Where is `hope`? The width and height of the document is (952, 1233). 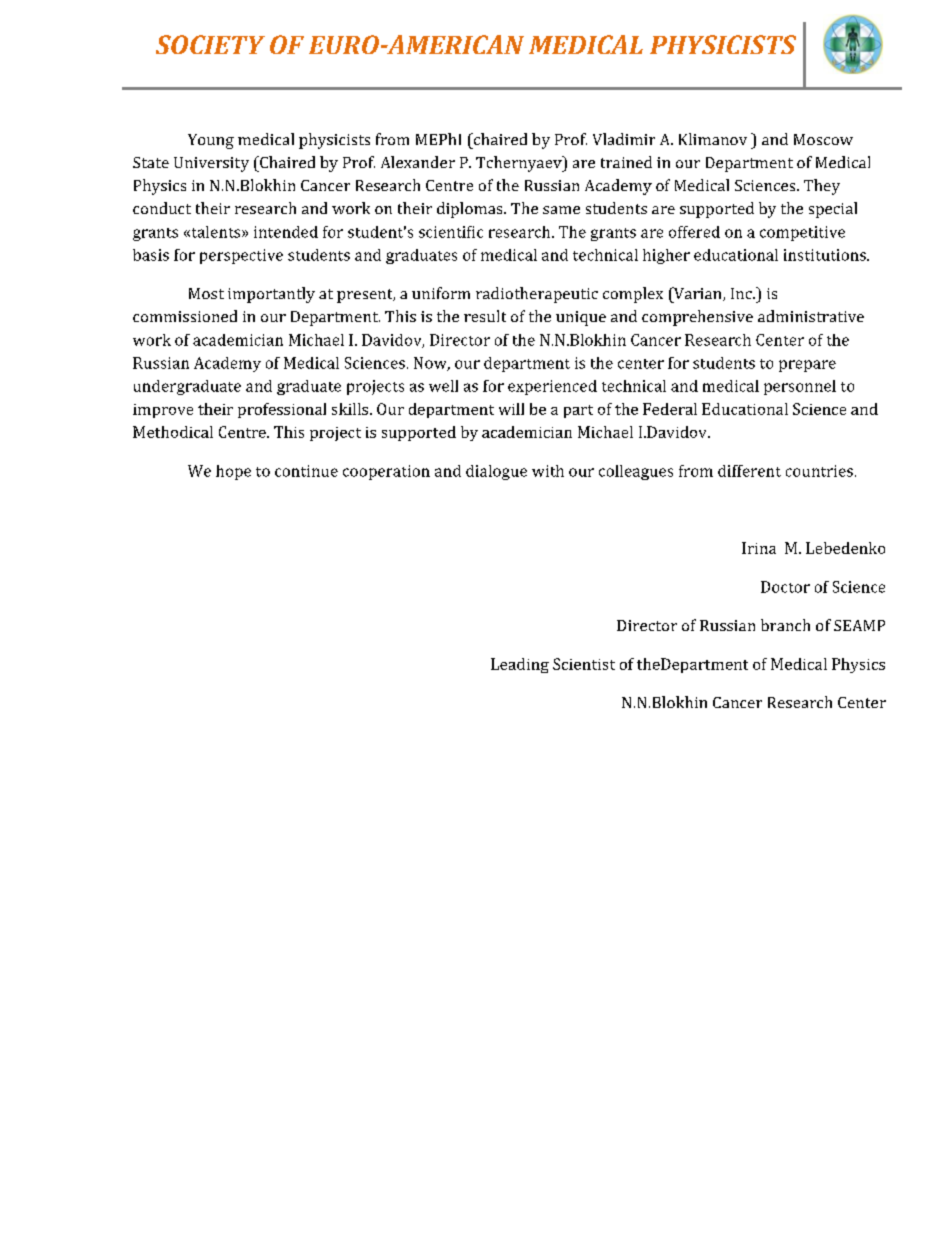
hope is located at coordinates (233, 472).
